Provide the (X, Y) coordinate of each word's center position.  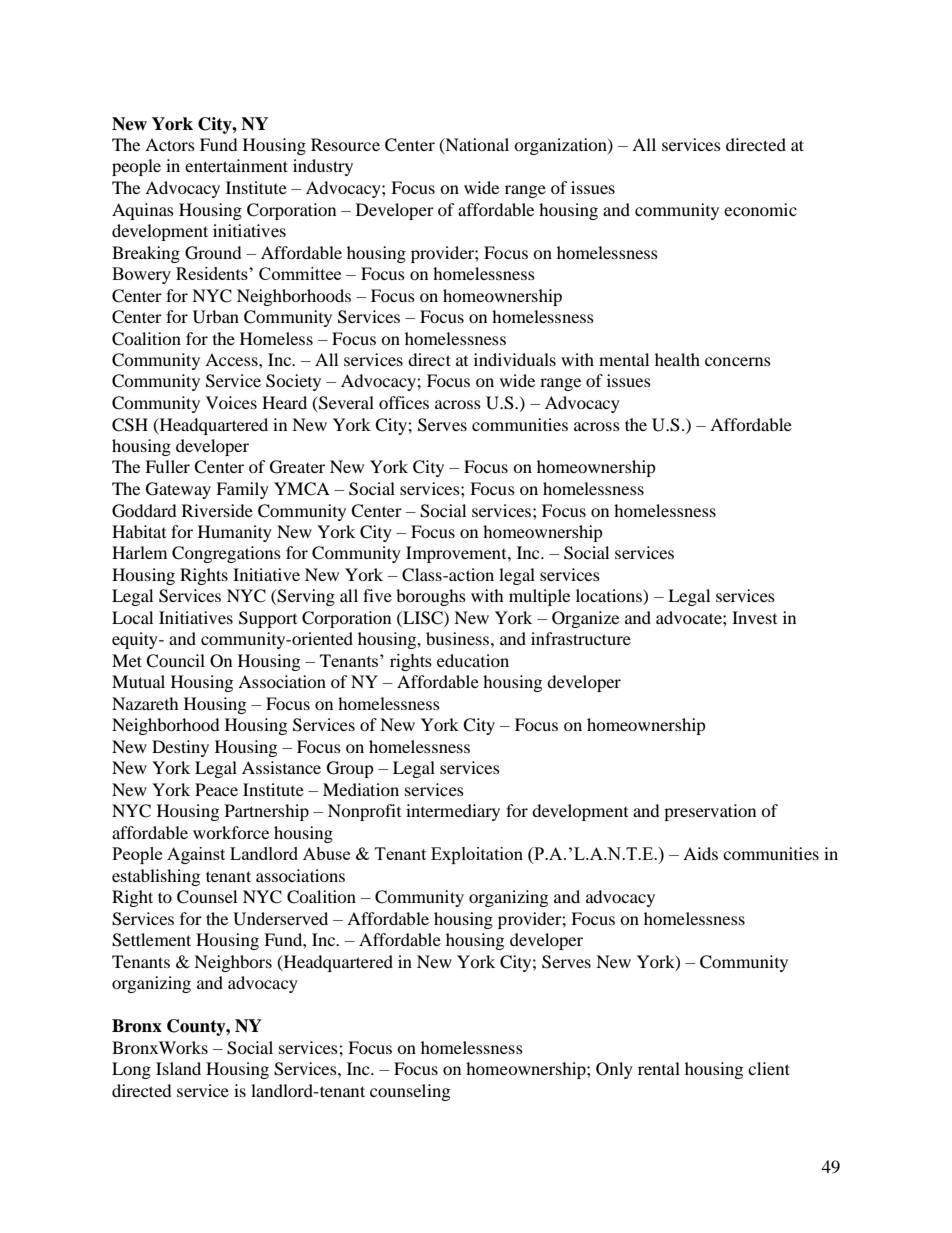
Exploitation (477, 855)
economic (760, 209)
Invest (754, 617)
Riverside (217, 510)
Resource (345, 144)
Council (175, 661)
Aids (700, 853)
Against (196, 855)
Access (232, 359)
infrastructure (581, 638)
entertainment (236, 165)
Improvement (457, 554)
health (677, 359)
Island (178, 1068)
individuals (515, 359)
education (473, 660)
